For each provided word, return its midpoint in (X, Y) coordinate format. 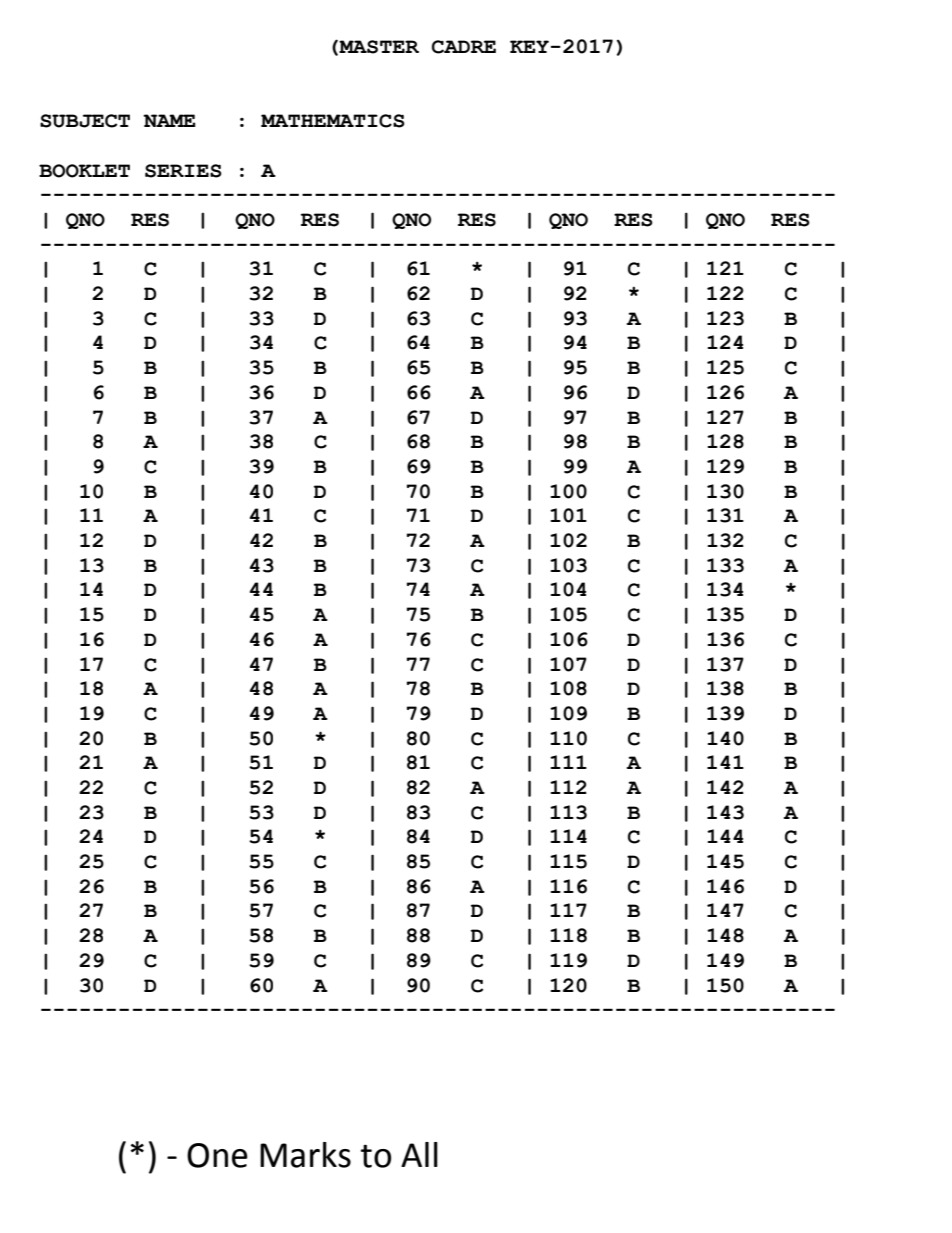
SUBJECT (85, 121)
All (419, 1154)
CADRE (464, 47)
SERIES (183, 171)
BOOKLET (84, 171)
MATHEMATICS (333, 121)
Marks (305, 1155)
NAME (169, 120)
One (217, 1155)
